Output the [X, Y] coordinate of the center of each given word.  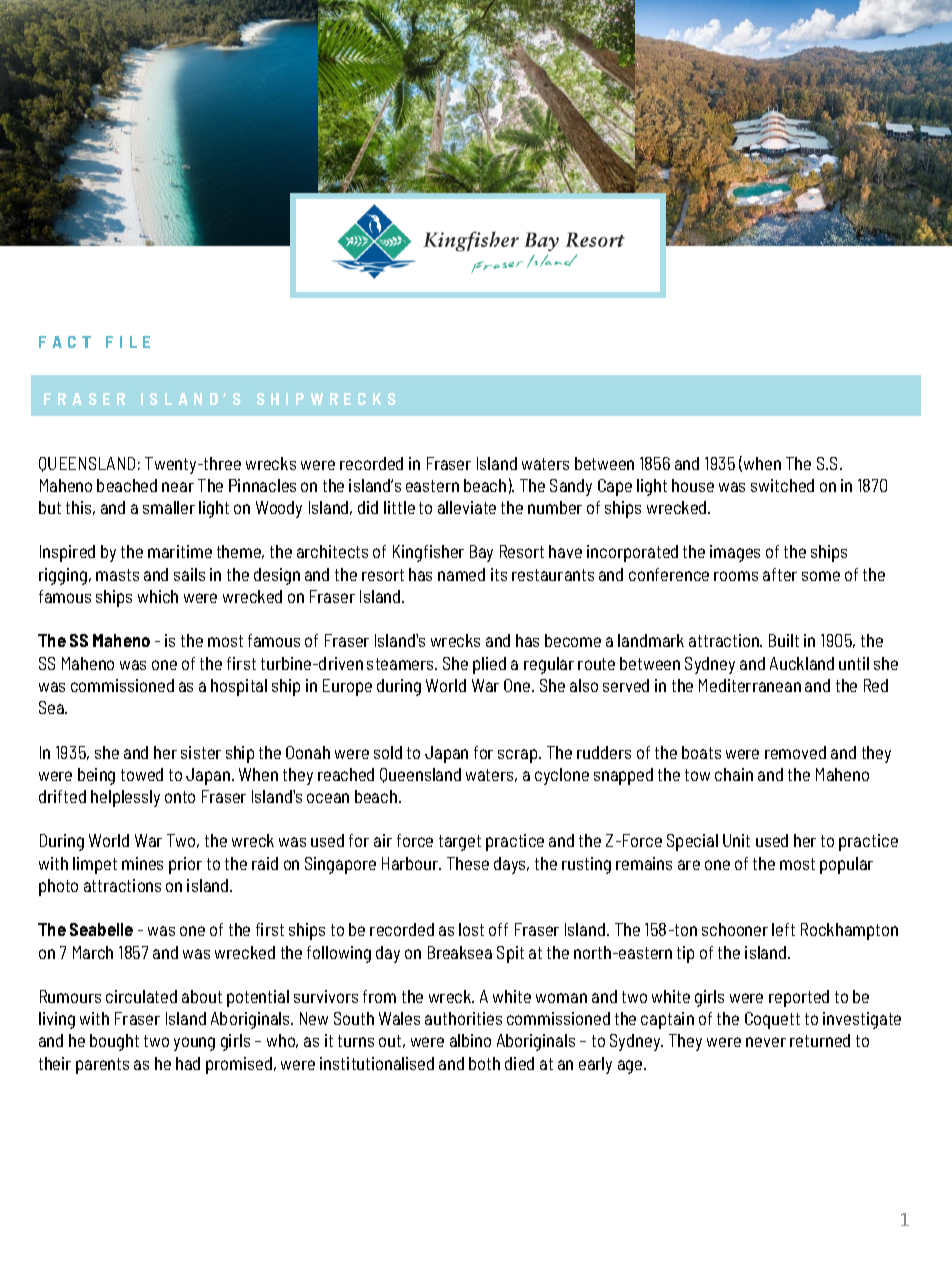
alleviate [467, 507]
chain [734, 774]
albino [470, 1040]
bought [114, 1042]
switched [782, 485]
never [766, 1042]
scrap [519, 756]
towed [142, 774]
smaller [169, 507]
